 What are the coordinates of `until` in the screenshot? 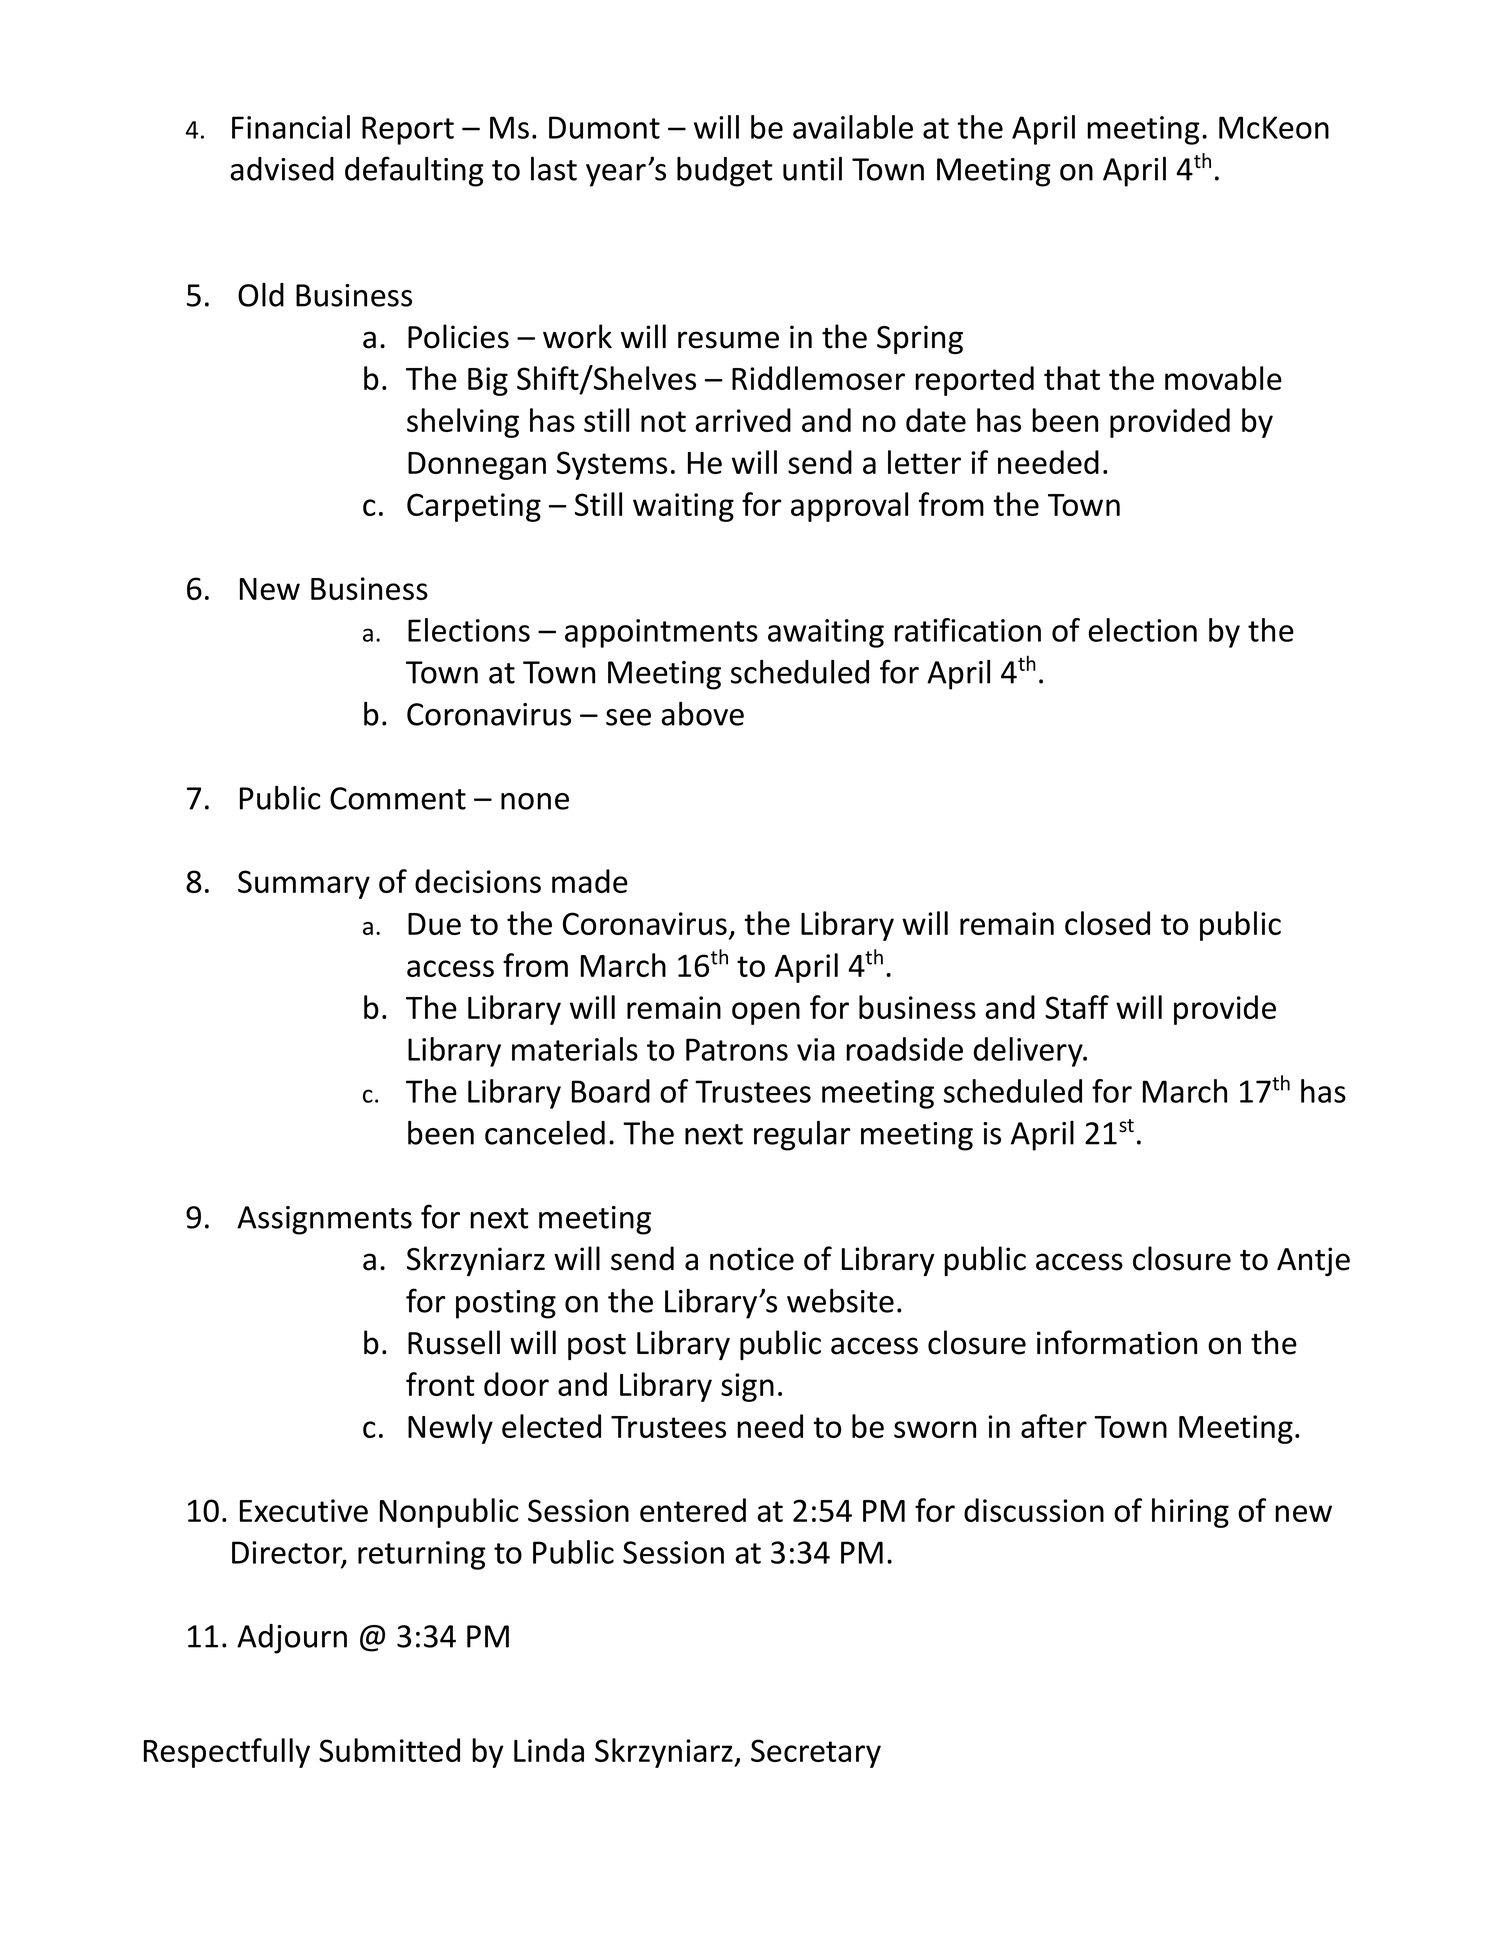 It's located at (812, 168).
